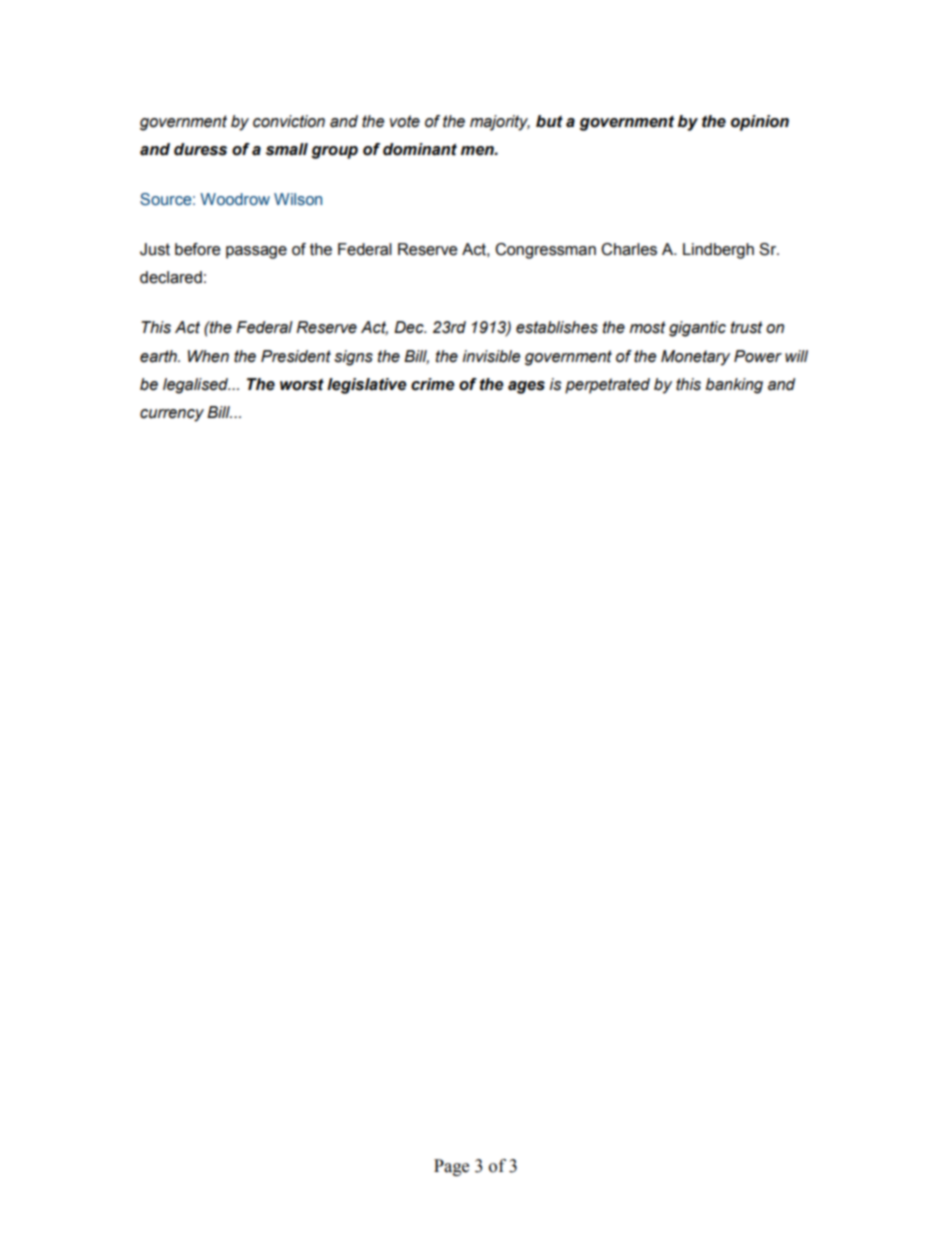 Image resolution: width=952 pixels, height=1233 pixels. I want to click on legalised, so click(196, 386).
